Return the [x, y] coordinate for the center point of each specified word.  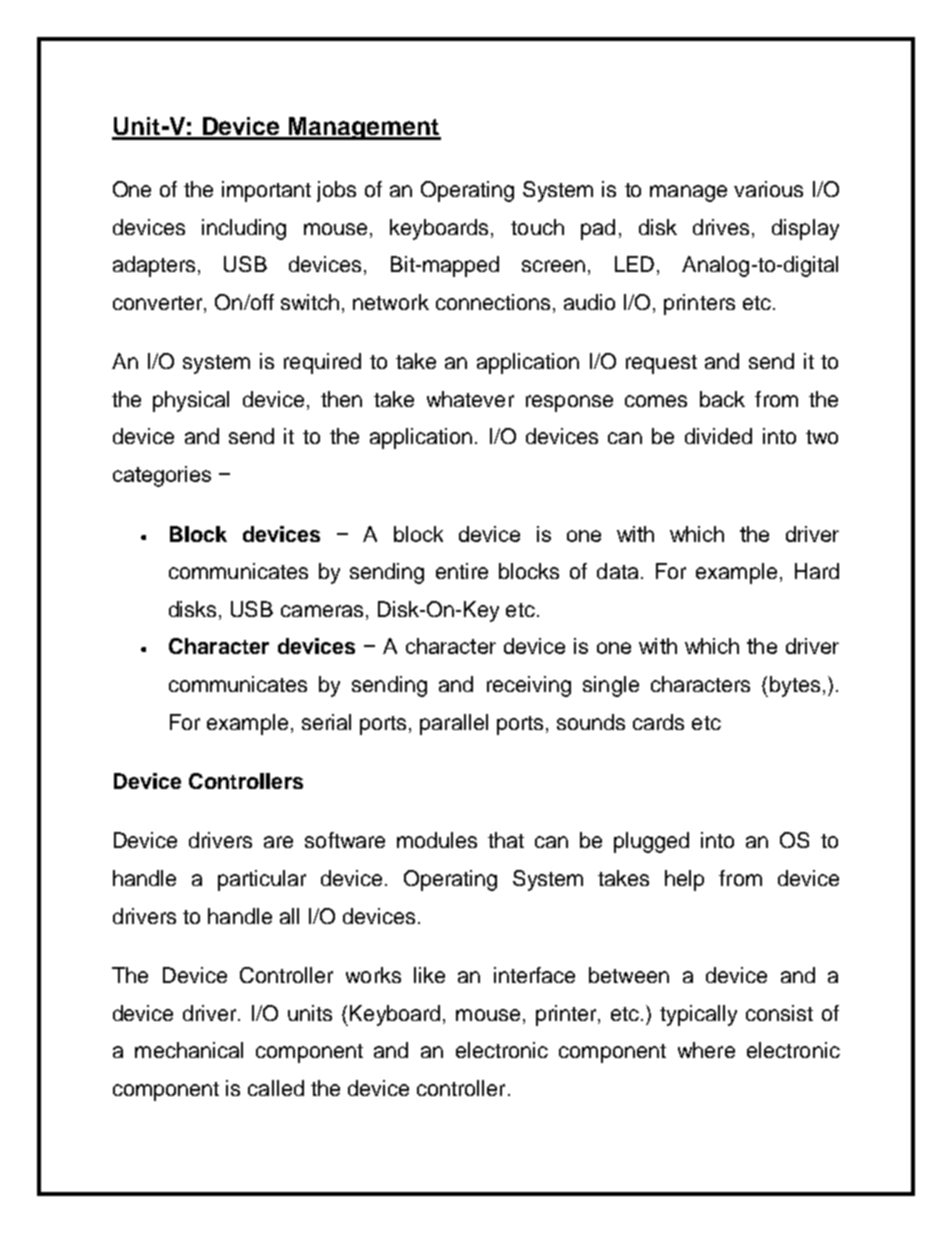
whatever [470, 399]
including [244, 229]
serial [326, 722]
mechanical [189, 1050]
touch [537, 227]
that [506, 840]
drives [721, 227]
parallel [454, 724]
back [722, 399]
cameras [322, 611]
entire [462, 571]
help [684, 880]
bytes [793, 686]
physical [191, 401]
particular [262, 880]
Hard [817, 571]
